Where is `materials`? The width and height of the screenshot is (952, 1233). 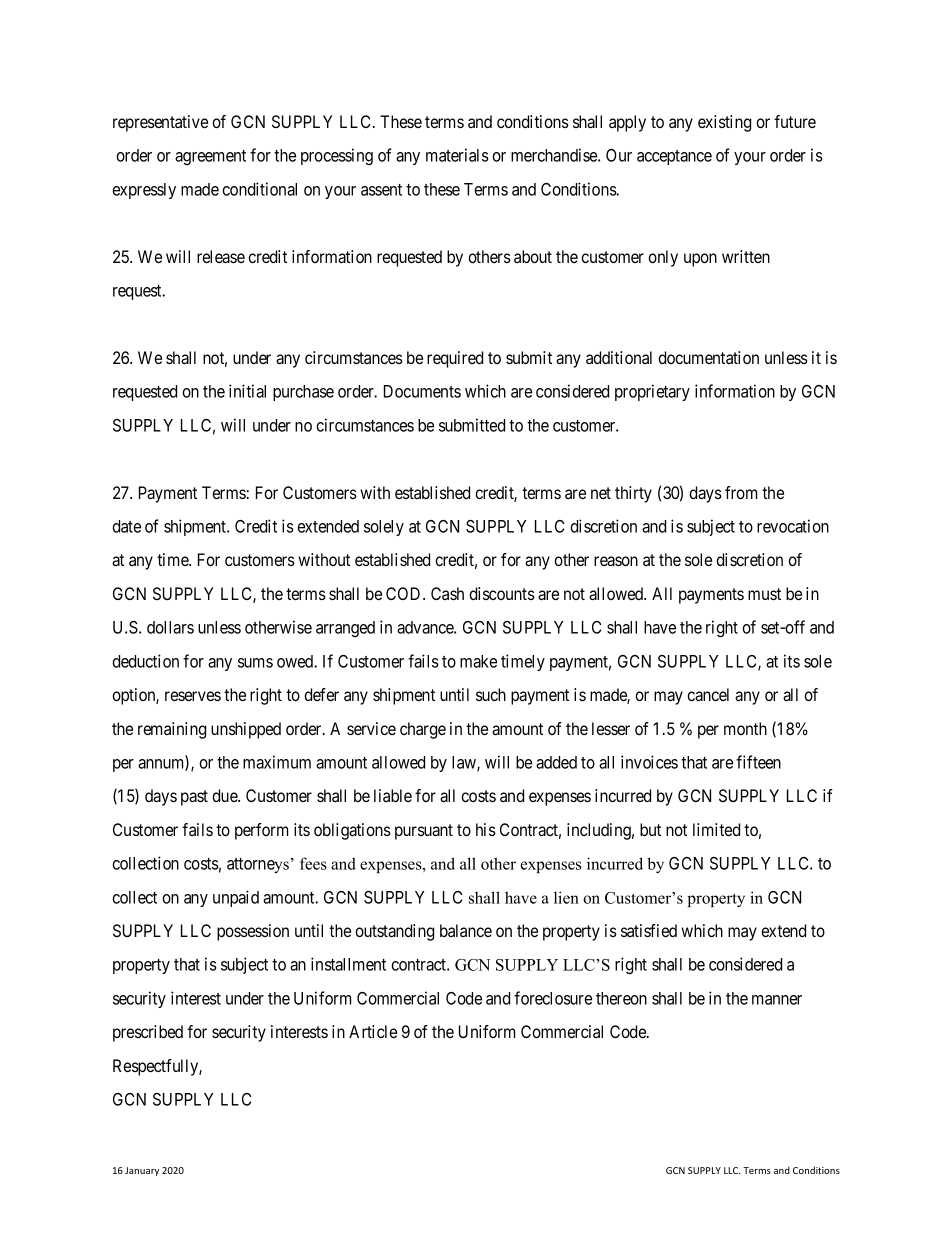 materials is located at coordinates (457, 155).
